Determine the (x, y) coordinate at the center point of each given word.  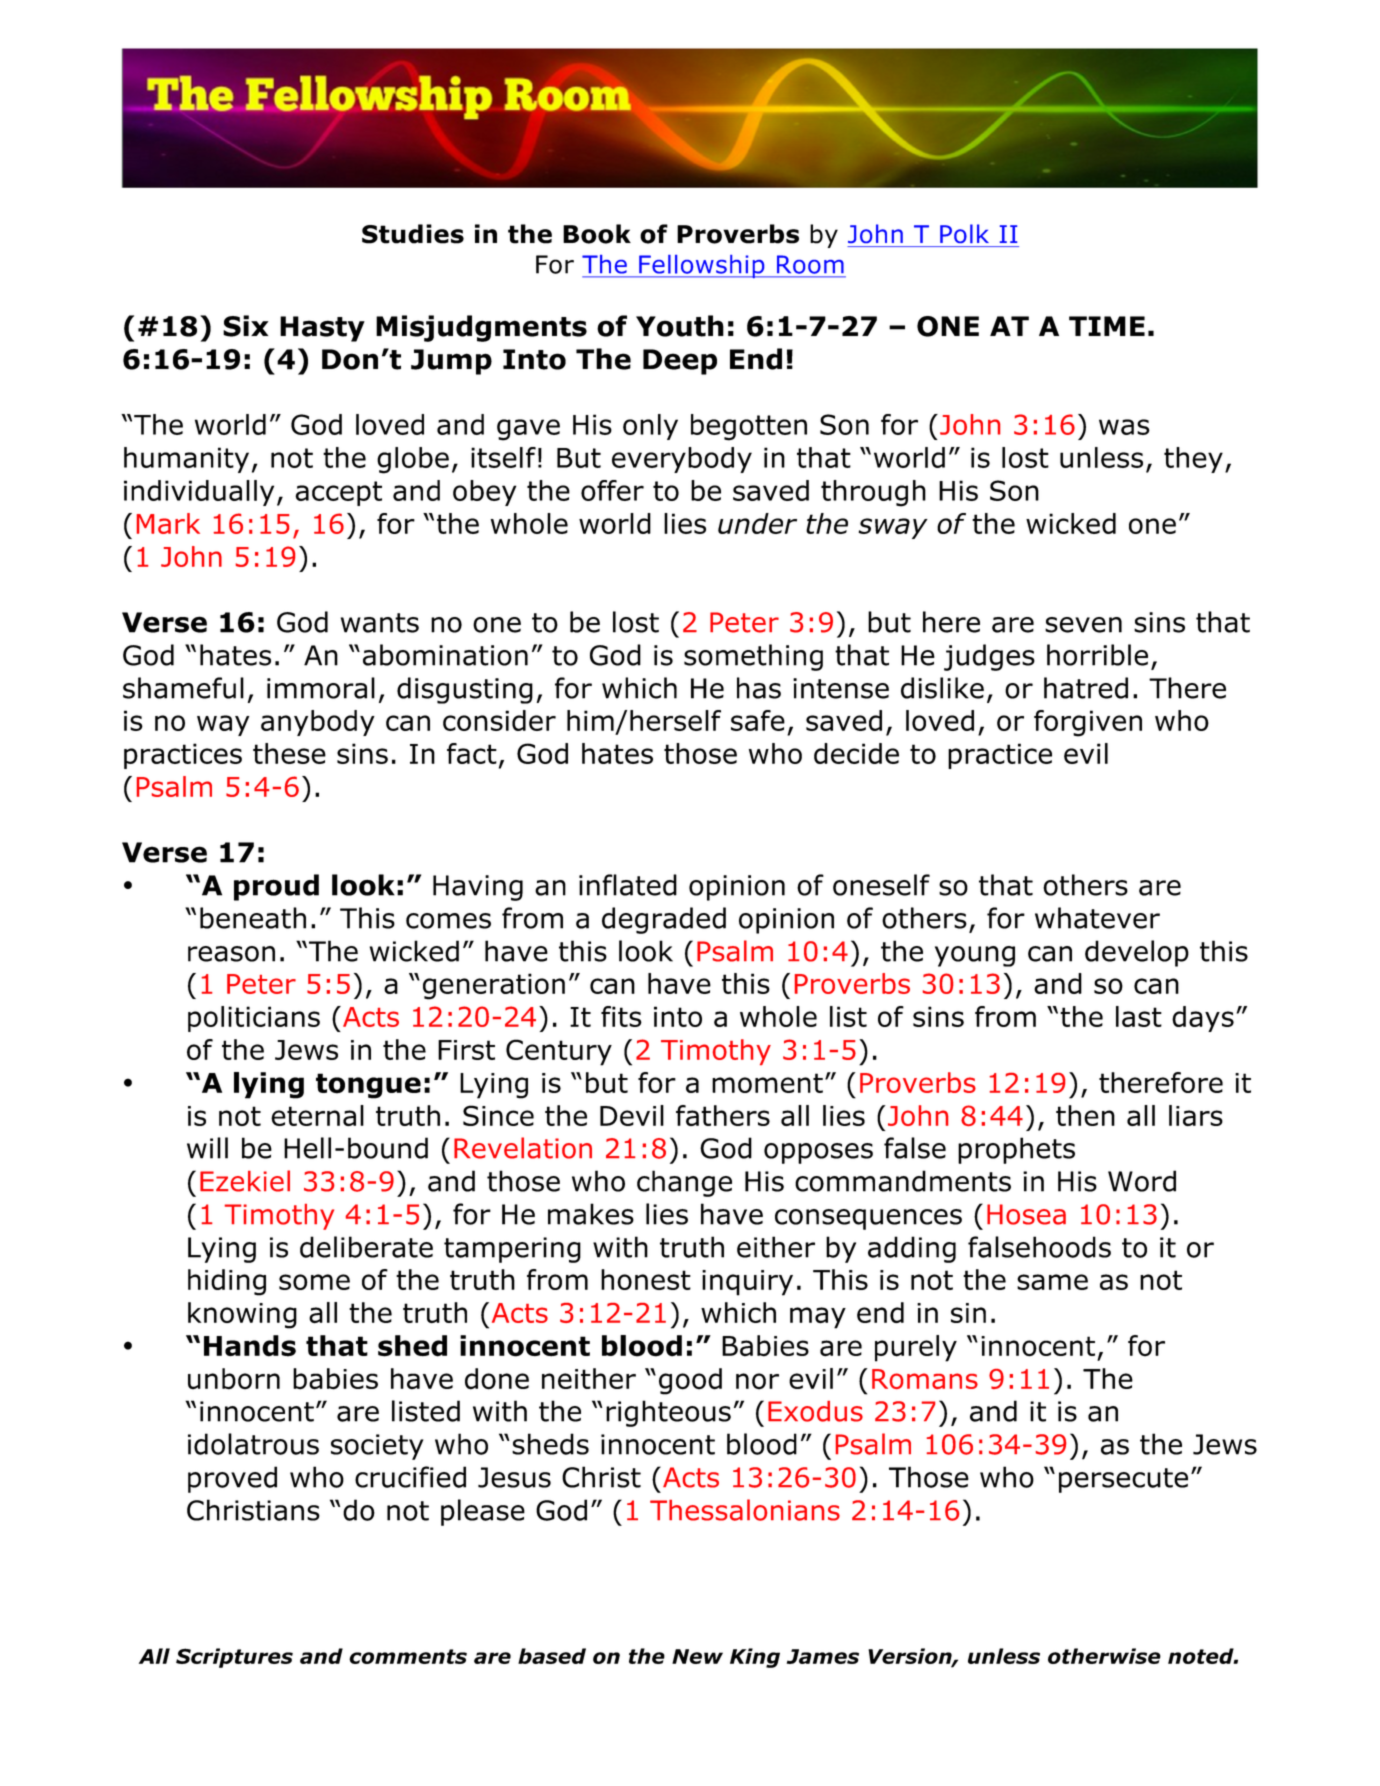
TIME (1107, 326)
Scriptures (234, 1658)
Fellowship (702, 266)
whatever (1097, 918)
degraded (664, 920)
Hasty (322, 329)
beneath (253, 918)
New (697, 1656)
